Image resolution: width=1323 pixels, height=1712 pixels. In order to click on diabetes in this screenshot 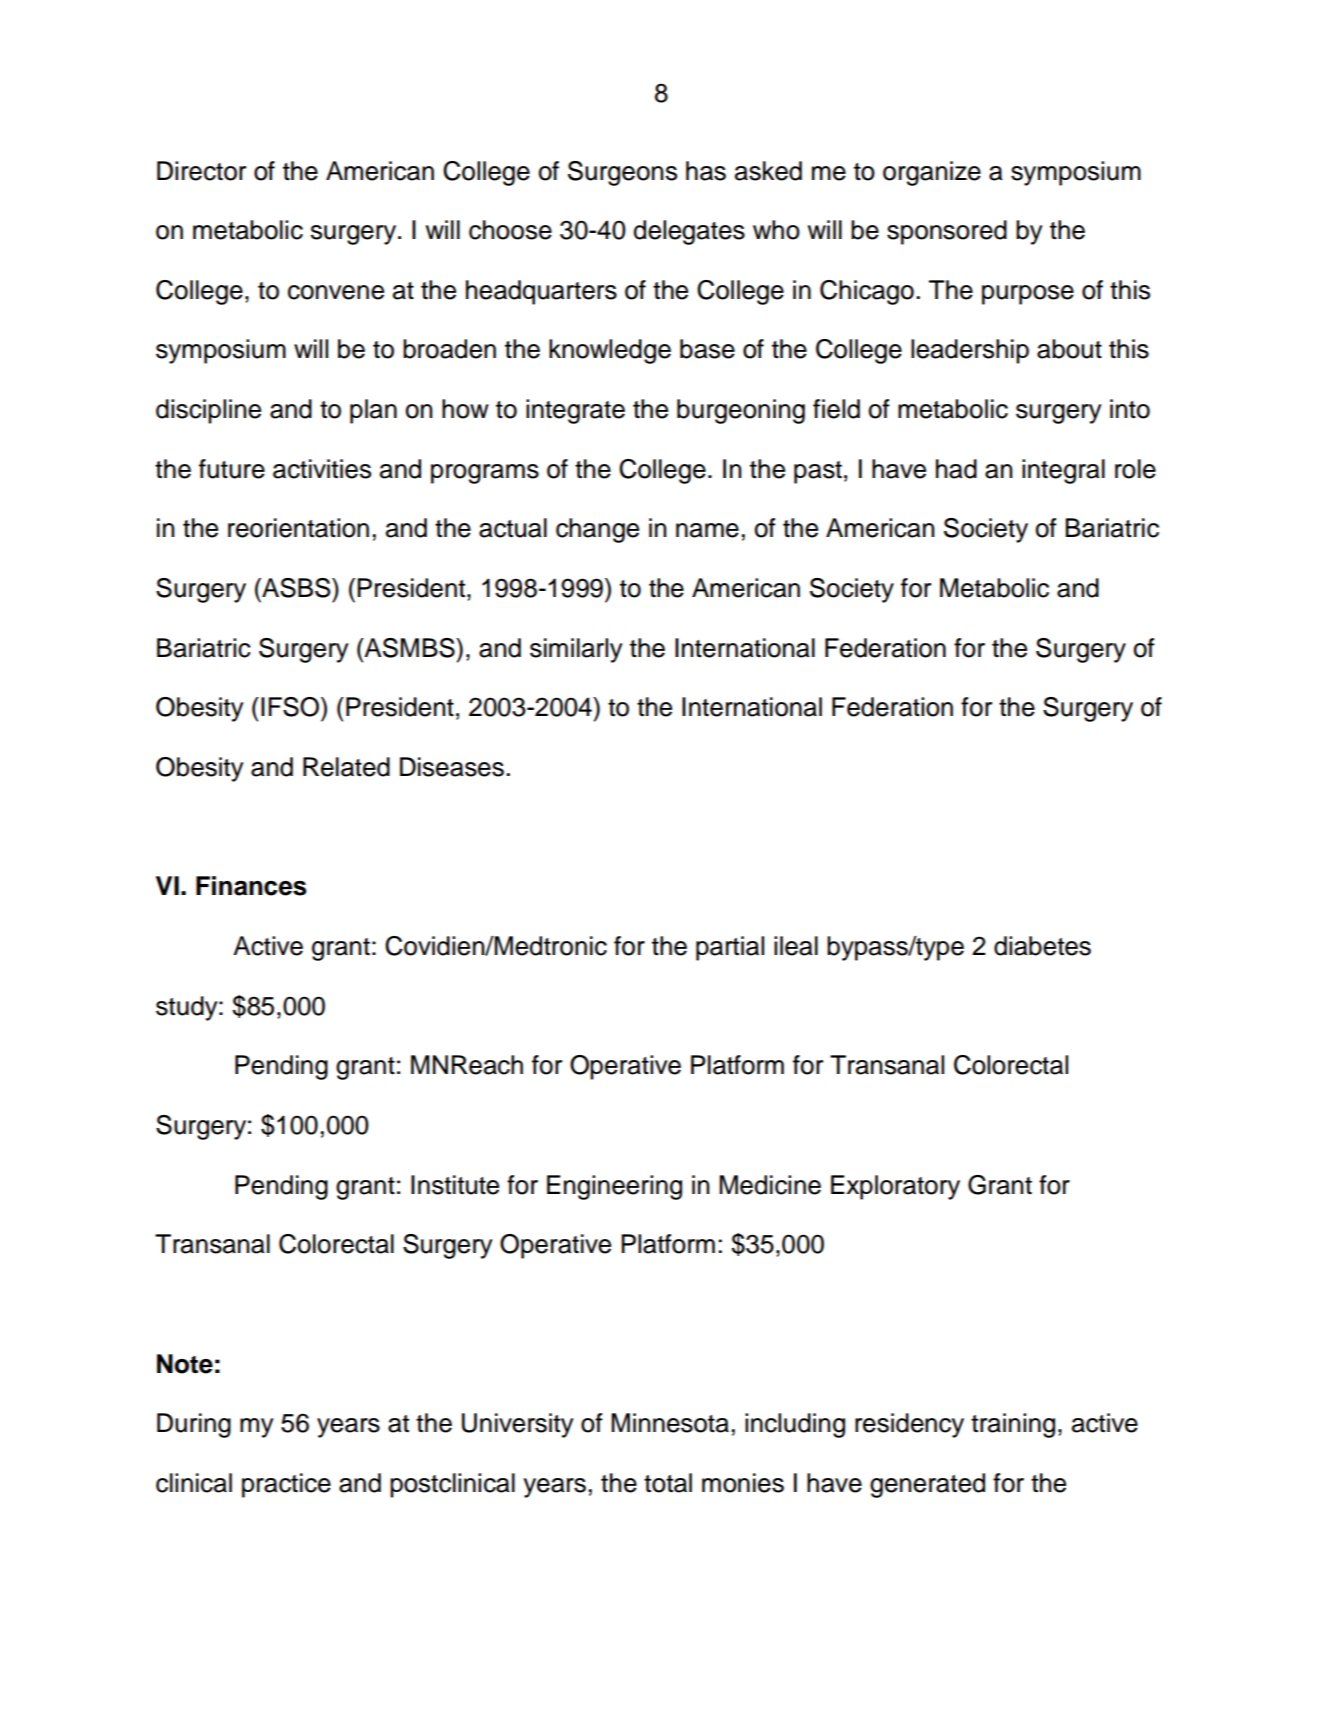, I will do `click(1042, 946)`.
